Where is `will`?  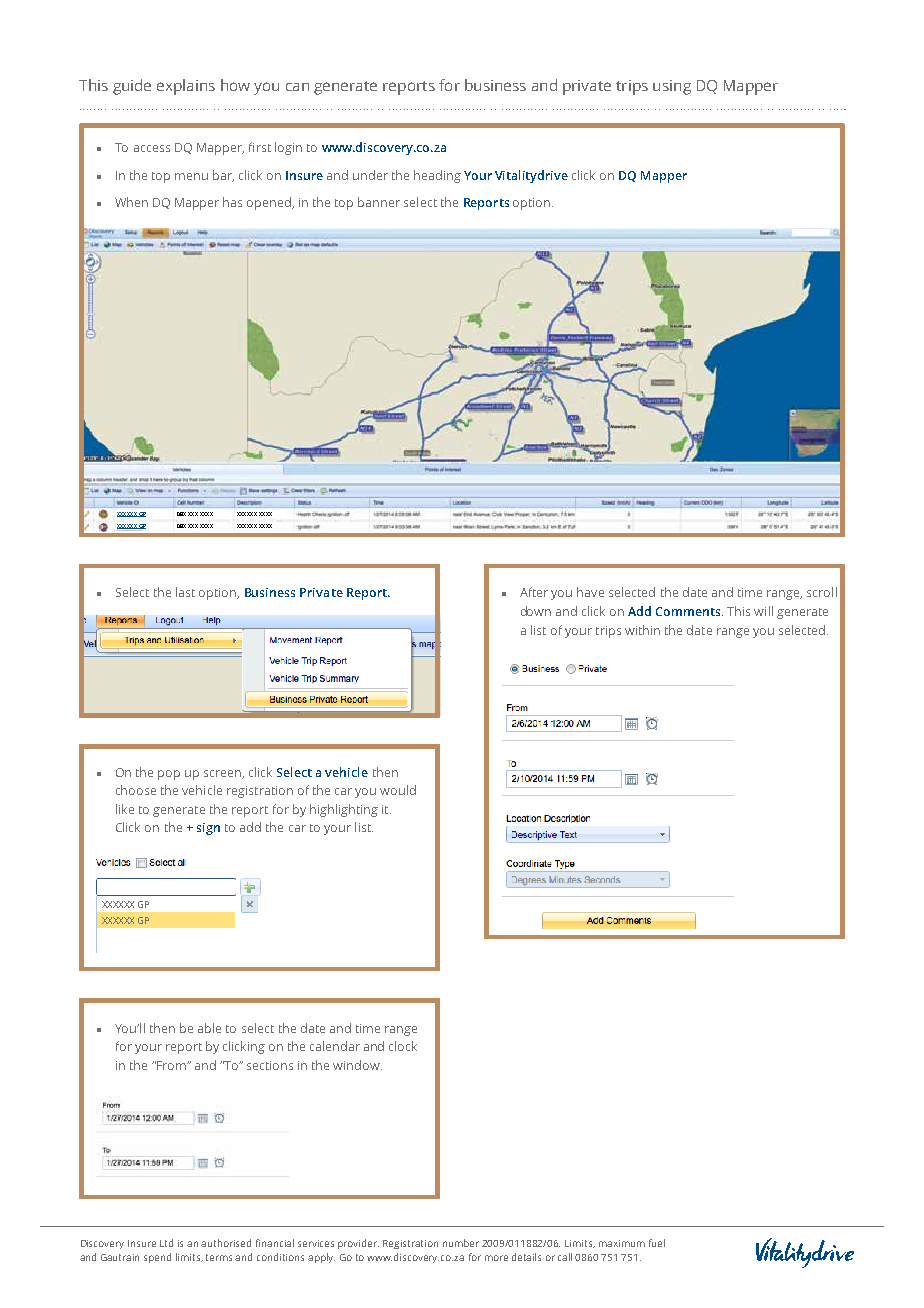
will is located at coordinates (763, 611).
